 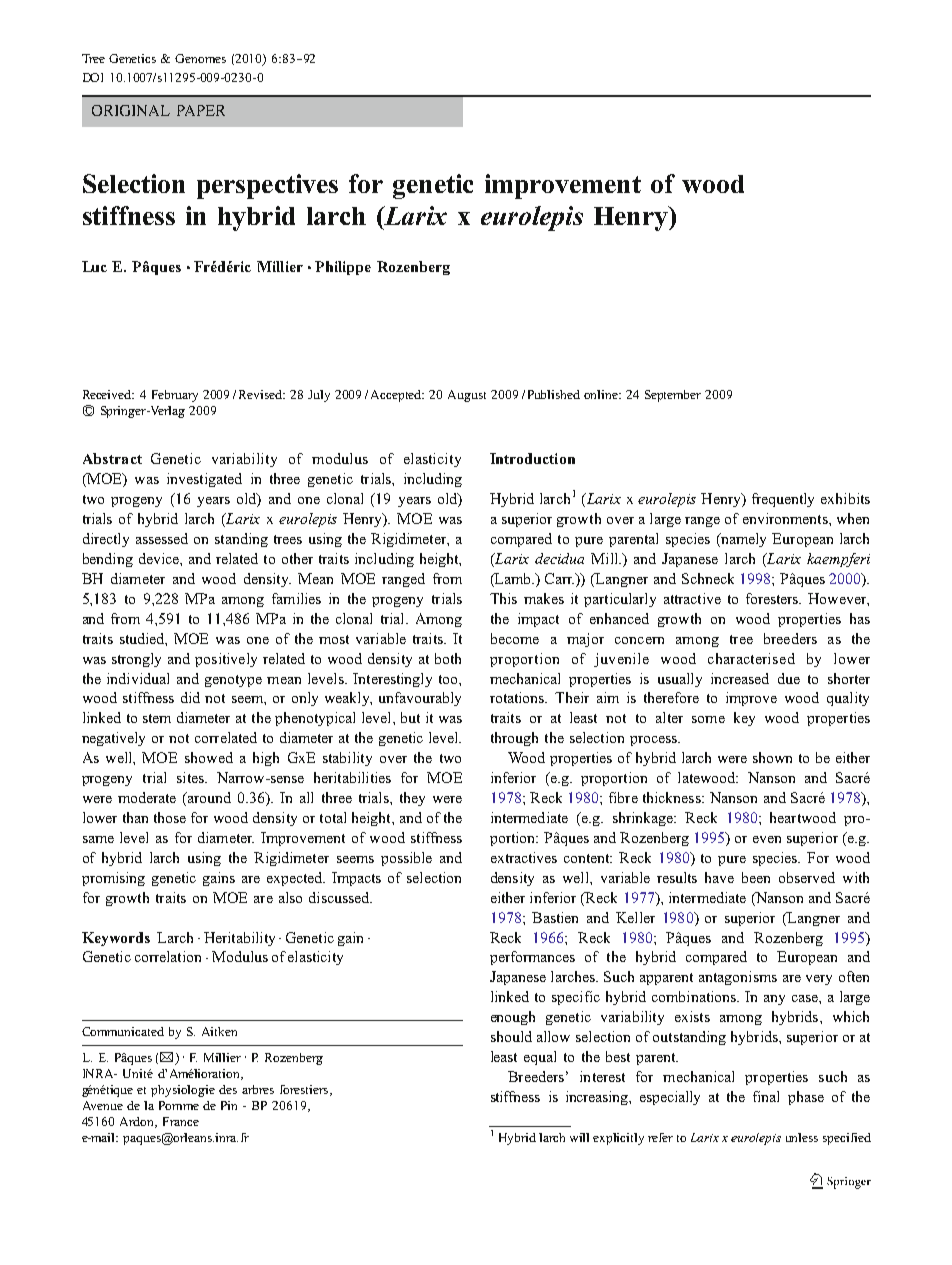 What do you see at coordinates (175, 396) in the screenshot?
I see `February` at bounding box center [175, 396].
